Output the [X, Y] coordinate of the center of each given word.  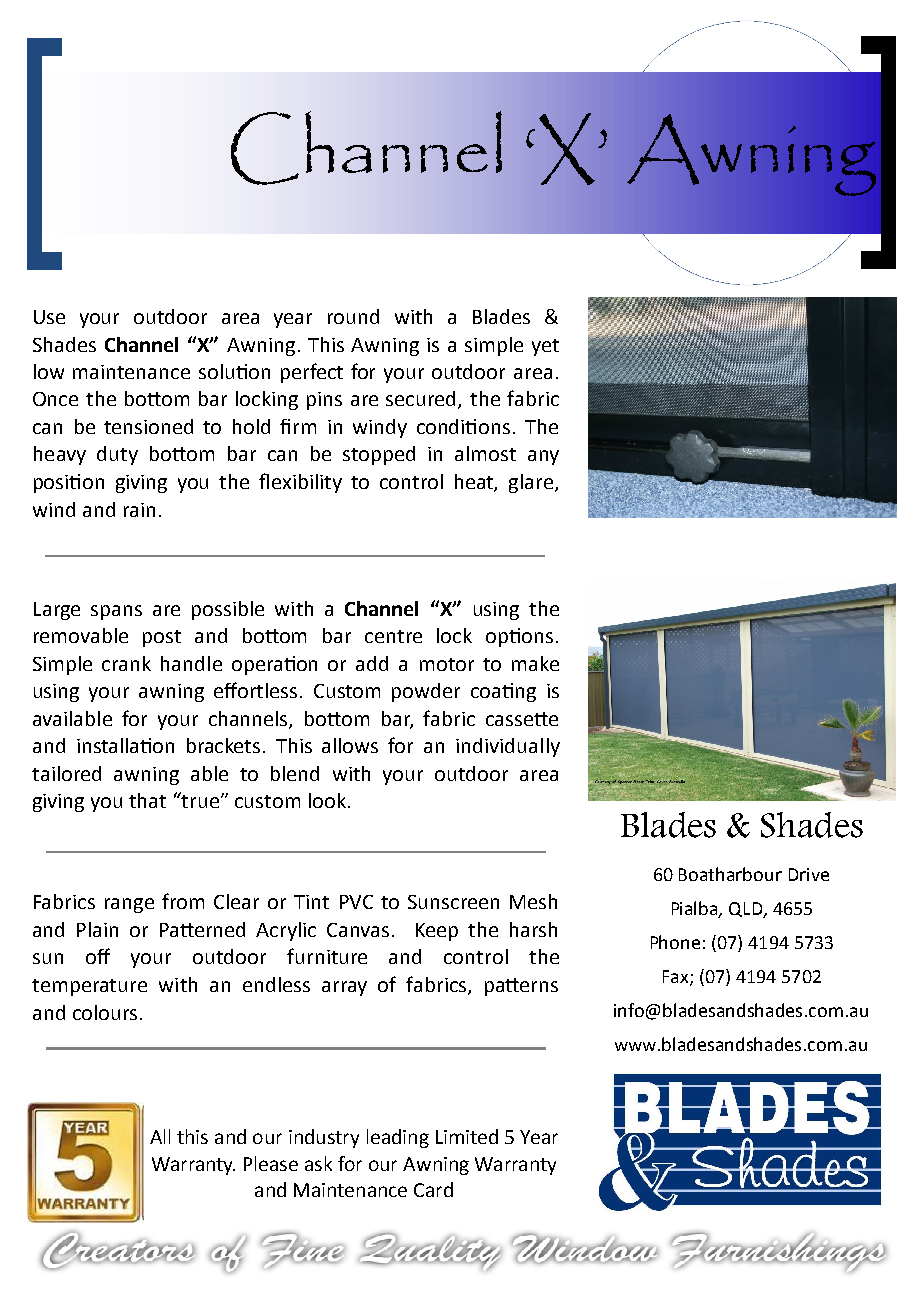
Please [271, 1163]
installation [125, 745]
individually [508, 747]
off [98, 956]
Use [49, 317]
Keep [437, 932]
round [353, 316]
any [543, 457]
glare [531, 483]
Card [433, 1189]
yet [545, 347]
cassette [522, 719]
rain [139, 510]
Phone [675, 942]
